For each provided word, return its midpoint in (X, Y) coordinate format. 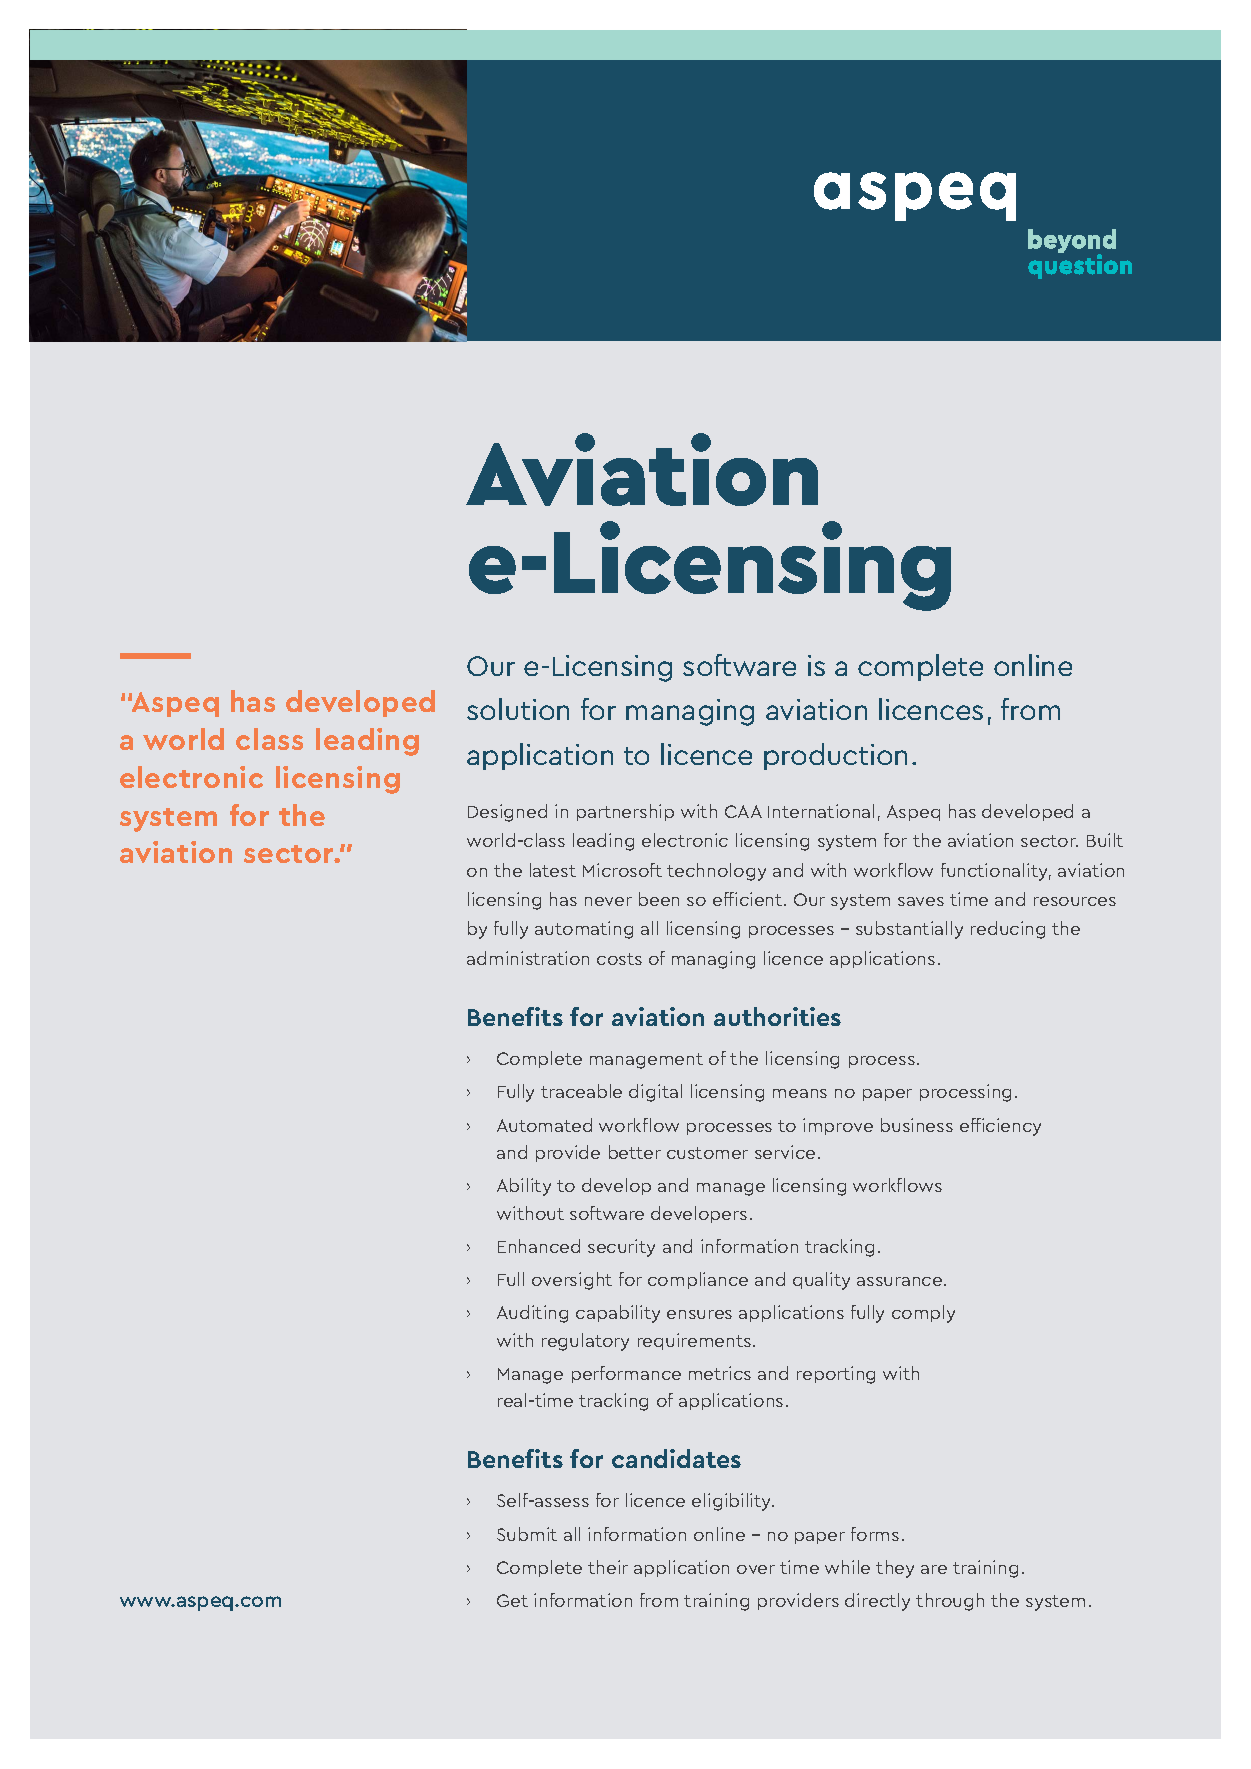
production (835, 756)
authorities (777, 1016)
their (608, 1567)
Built (1105, 840)
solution (518, 709)
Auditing (532, 1314)
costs (619, 959)
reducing (1008, 930)
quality (821, 1281)
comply (923, 1314)
